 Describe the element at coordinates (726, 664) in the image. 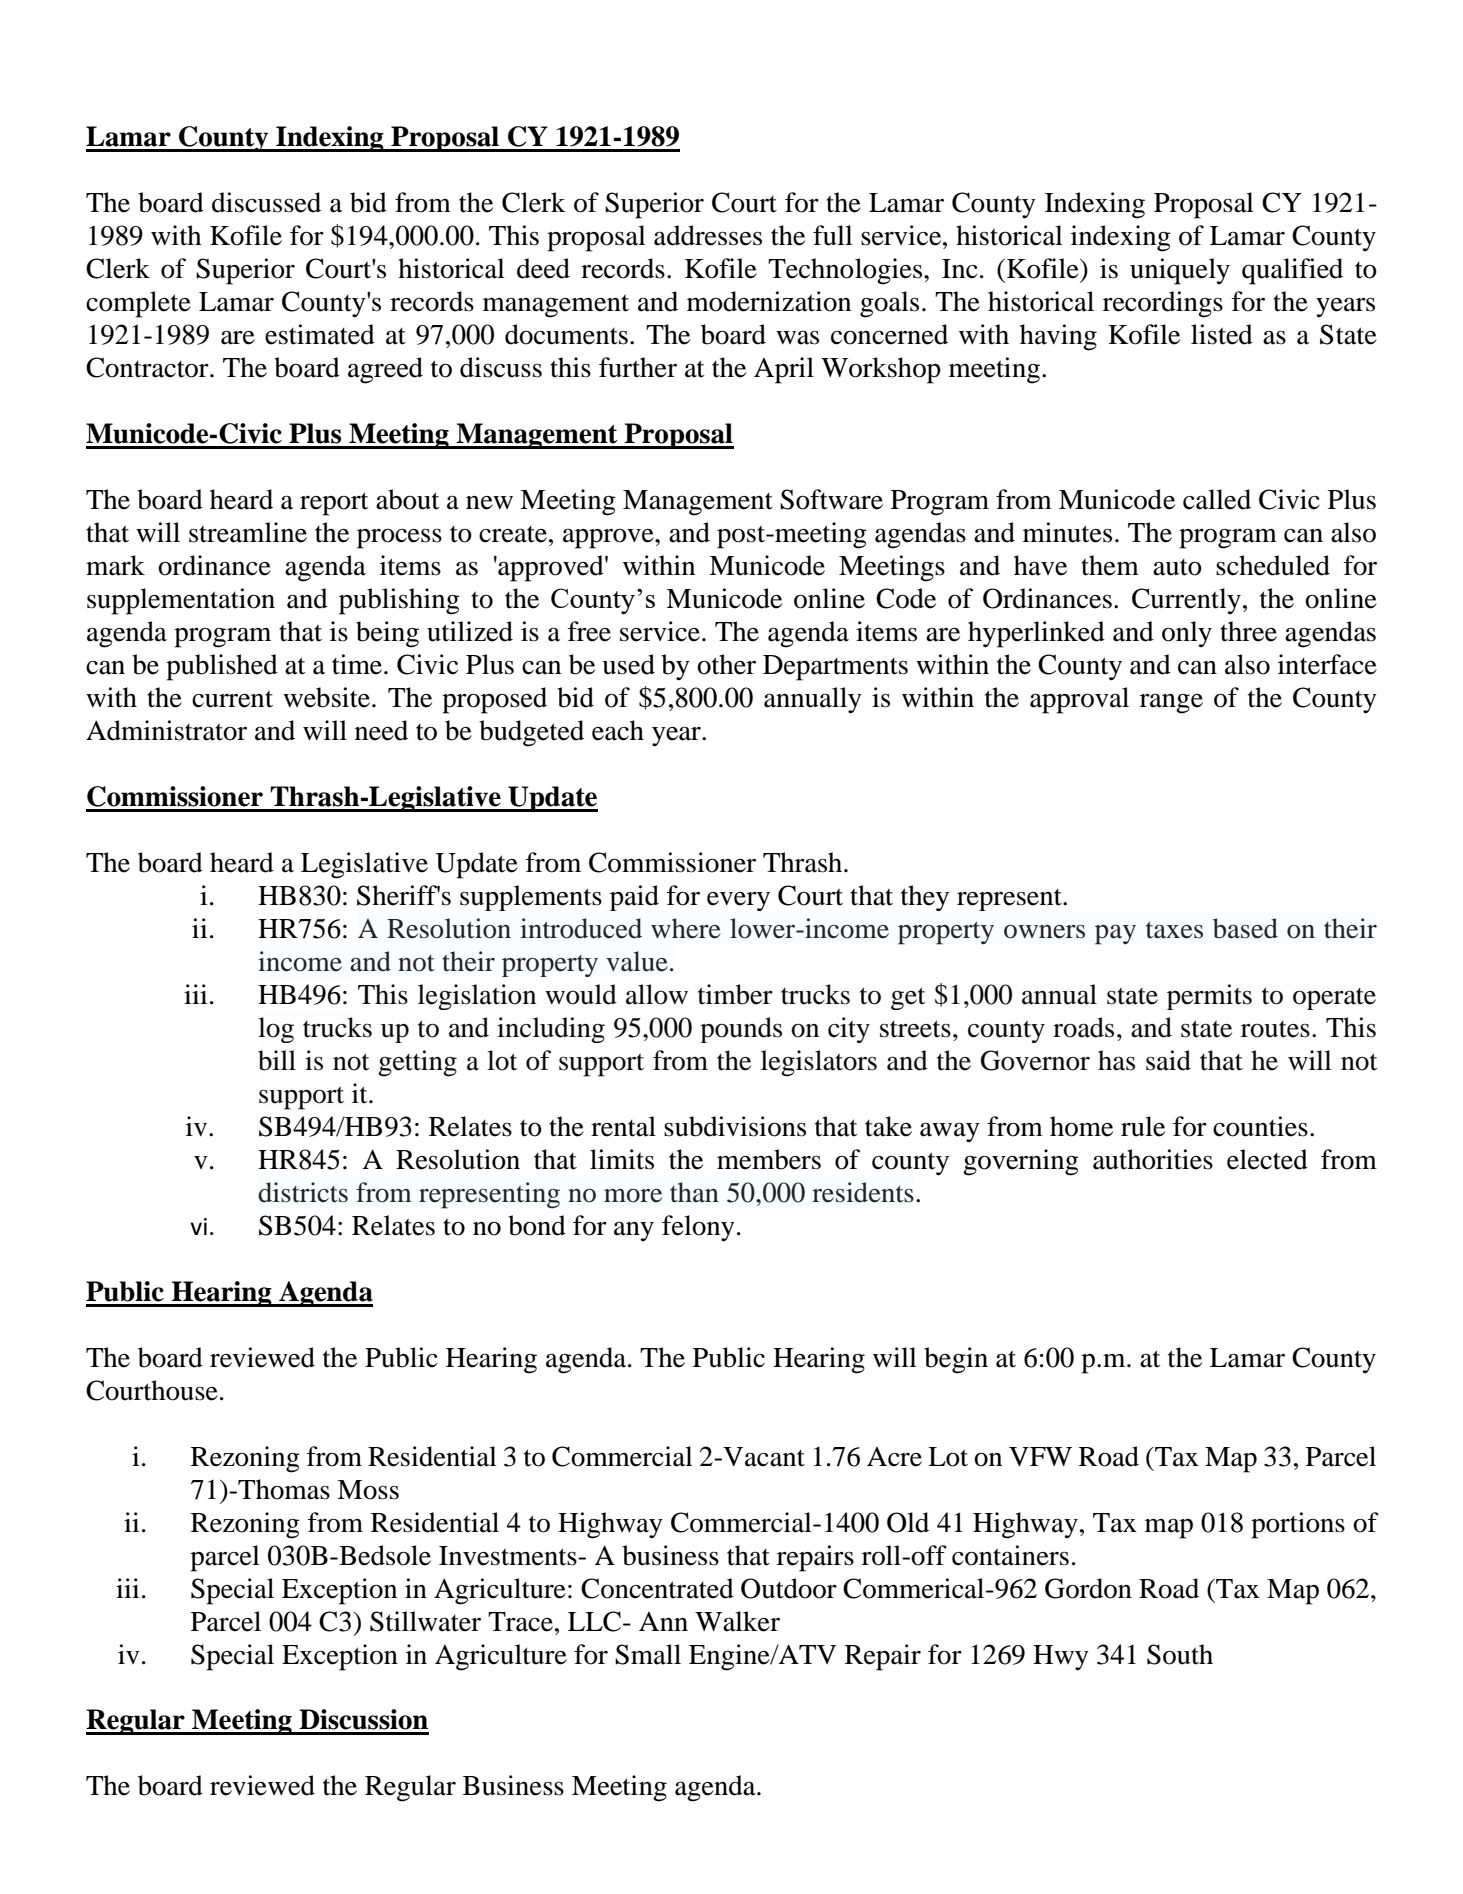

I see `other` at that location.
